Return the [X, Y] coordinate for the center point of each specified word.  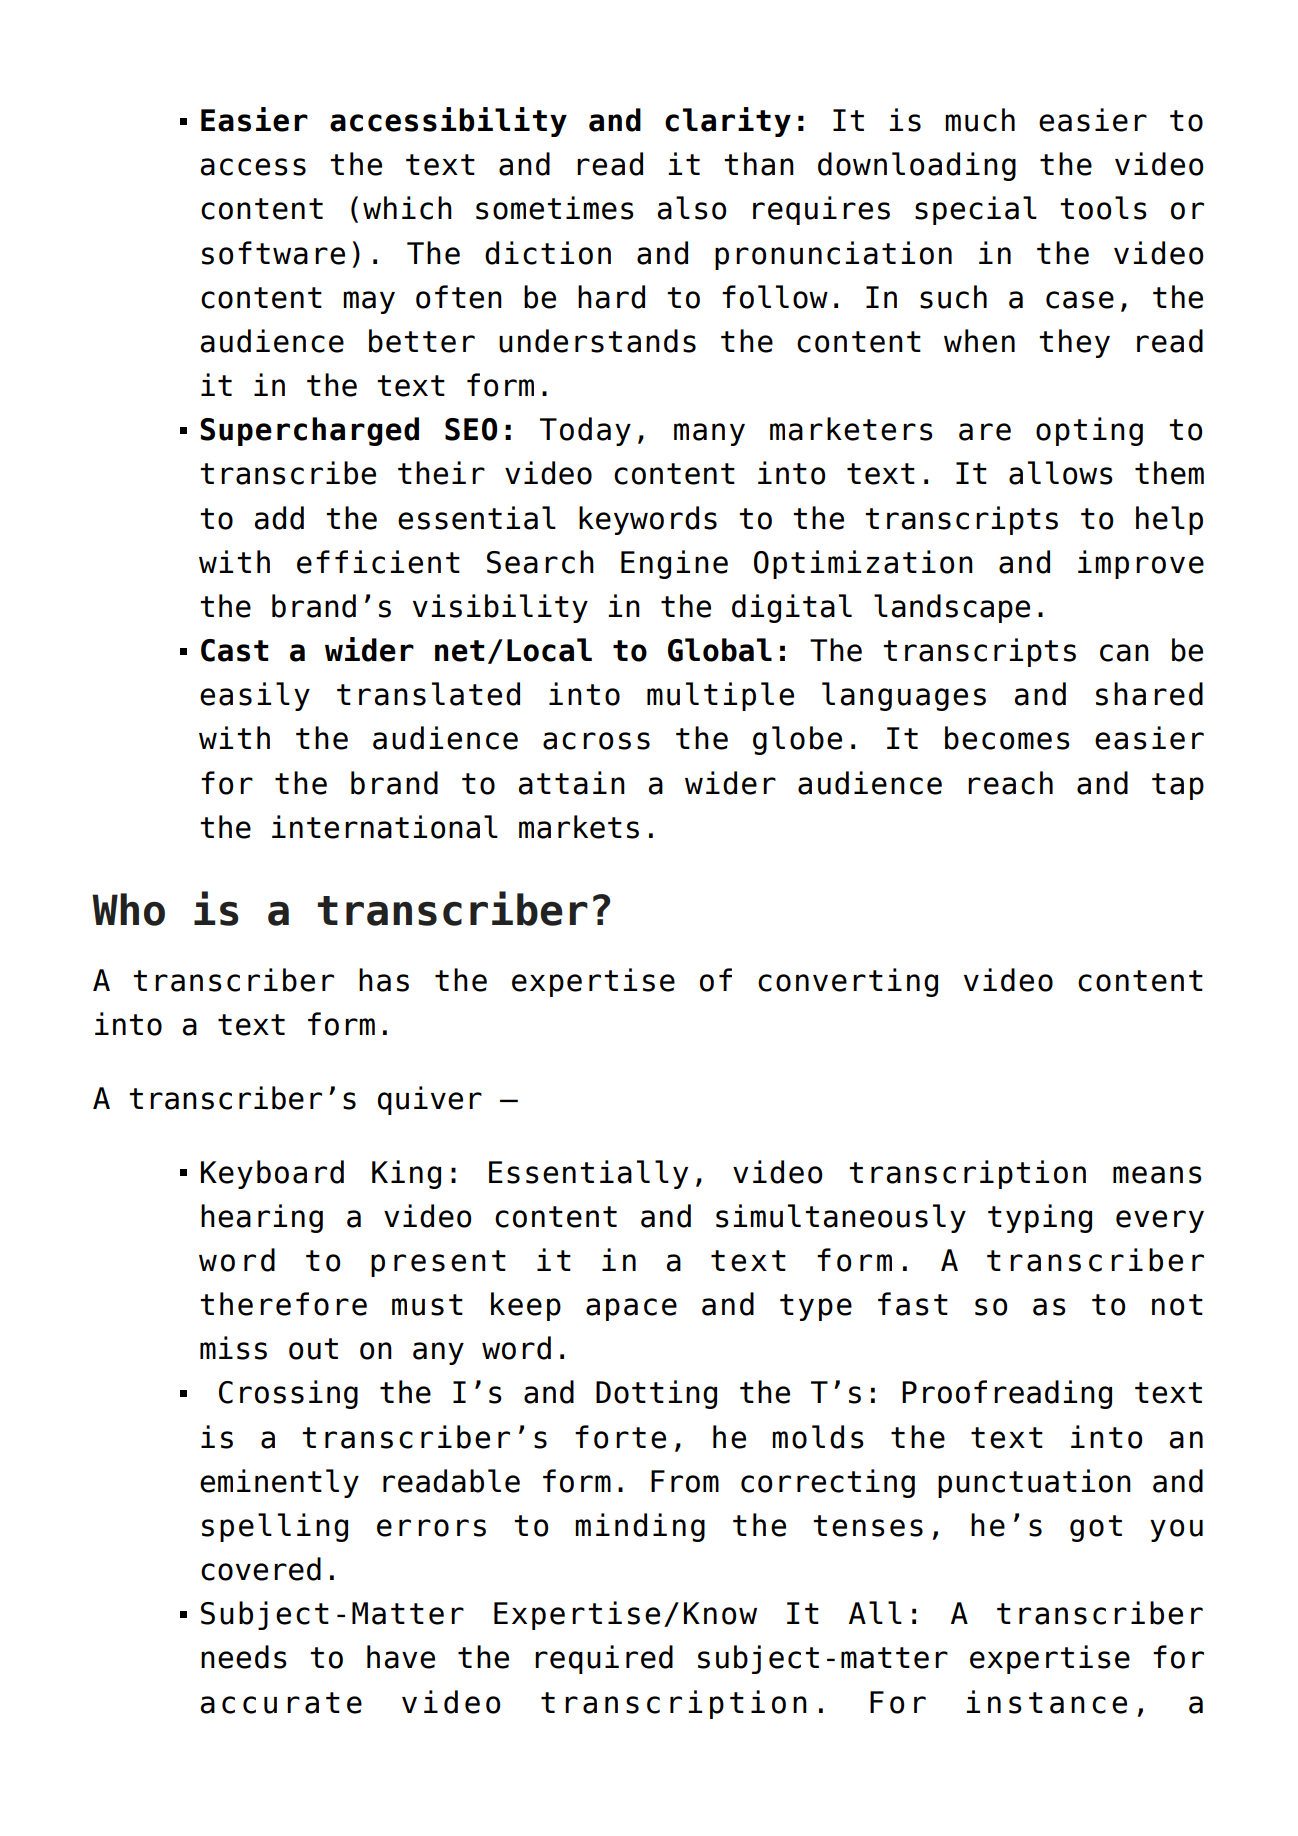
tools [1103, 208]
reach [1010, 783]
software [273, 253]
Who [128, 909]
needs [244, 1657]
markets [579, 827]
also [691, 208]
